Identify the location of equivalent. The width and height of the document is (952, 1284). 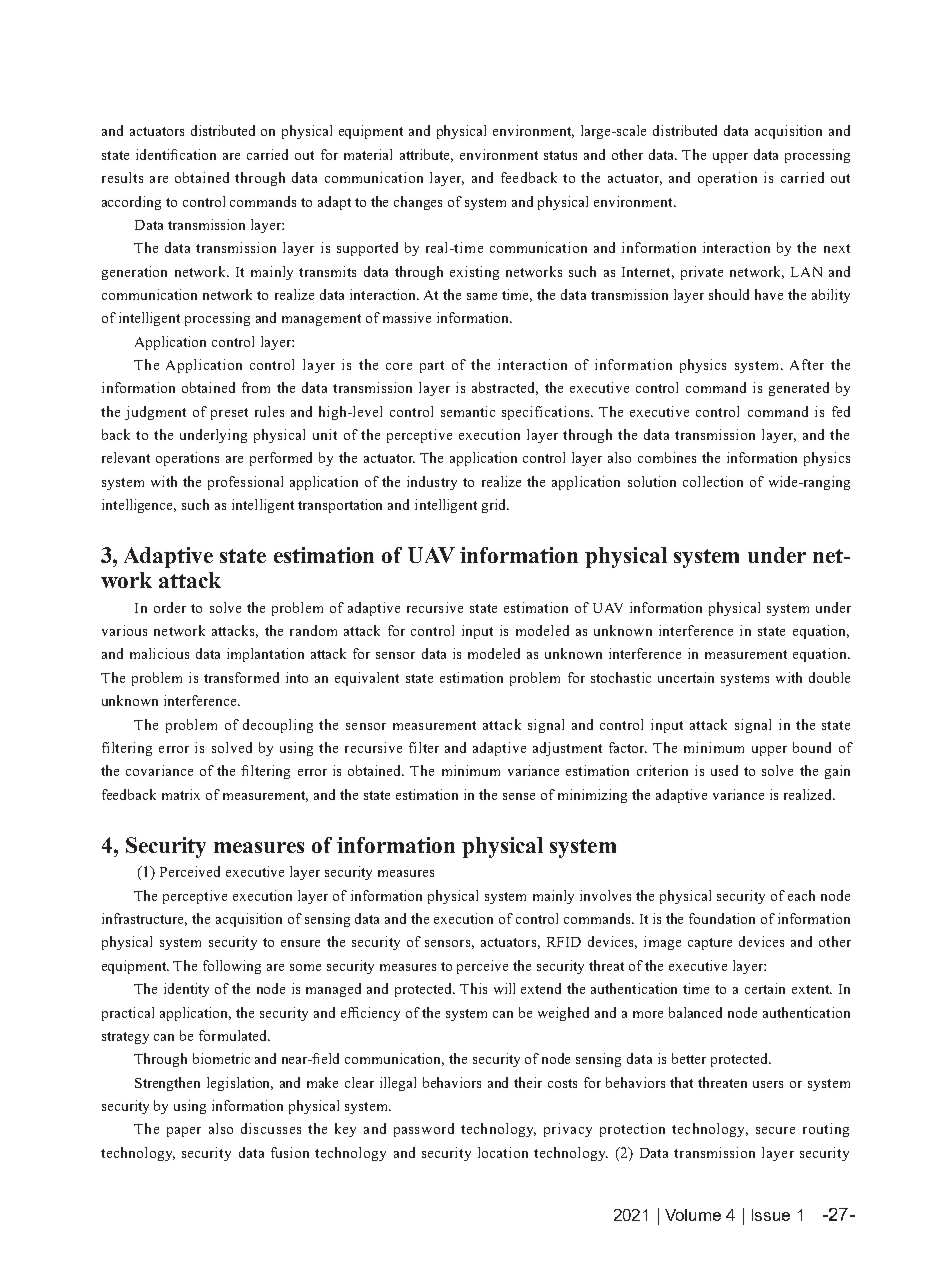
(367, 679).
